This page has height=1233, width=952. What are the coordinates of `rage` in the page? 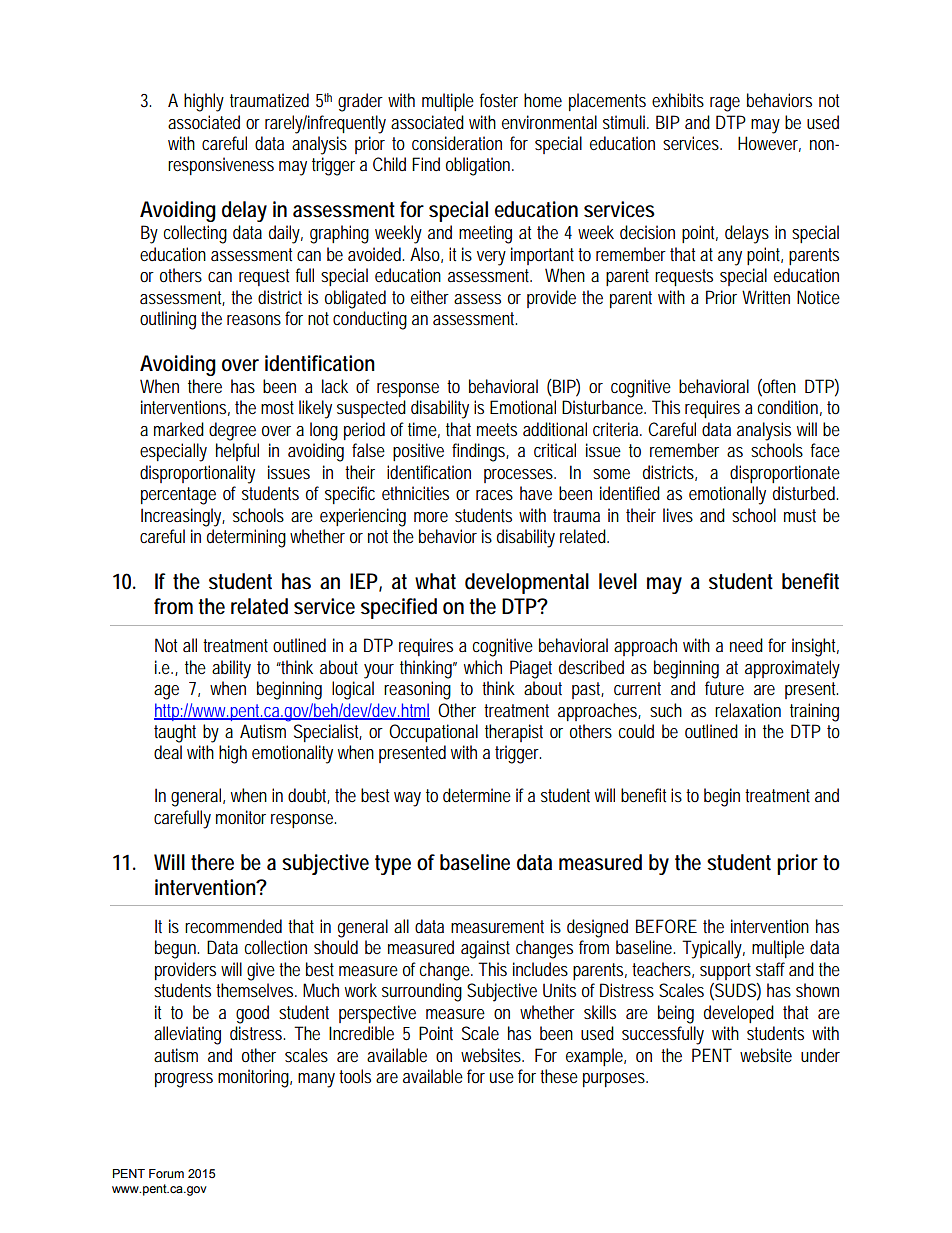 It's located at (725, 104).
